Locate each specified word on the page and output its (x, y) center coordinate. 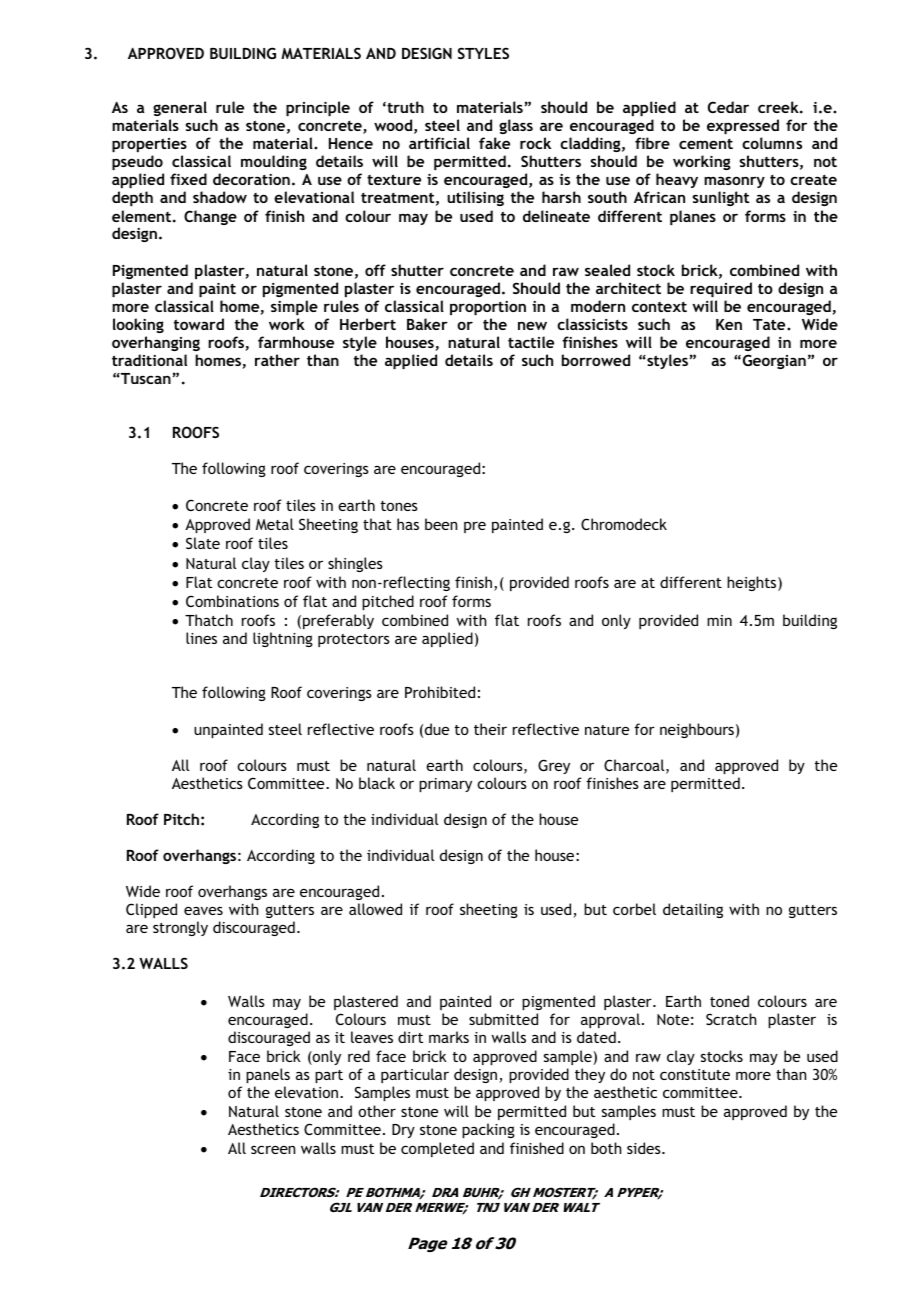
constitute (695, 1074)
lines (201, 638)
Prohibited (440, 692)
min (719, 620)
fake (494, 143)
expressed (743, 126)
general (180, 108)
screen (273, 1149)
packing (488, 1130)
